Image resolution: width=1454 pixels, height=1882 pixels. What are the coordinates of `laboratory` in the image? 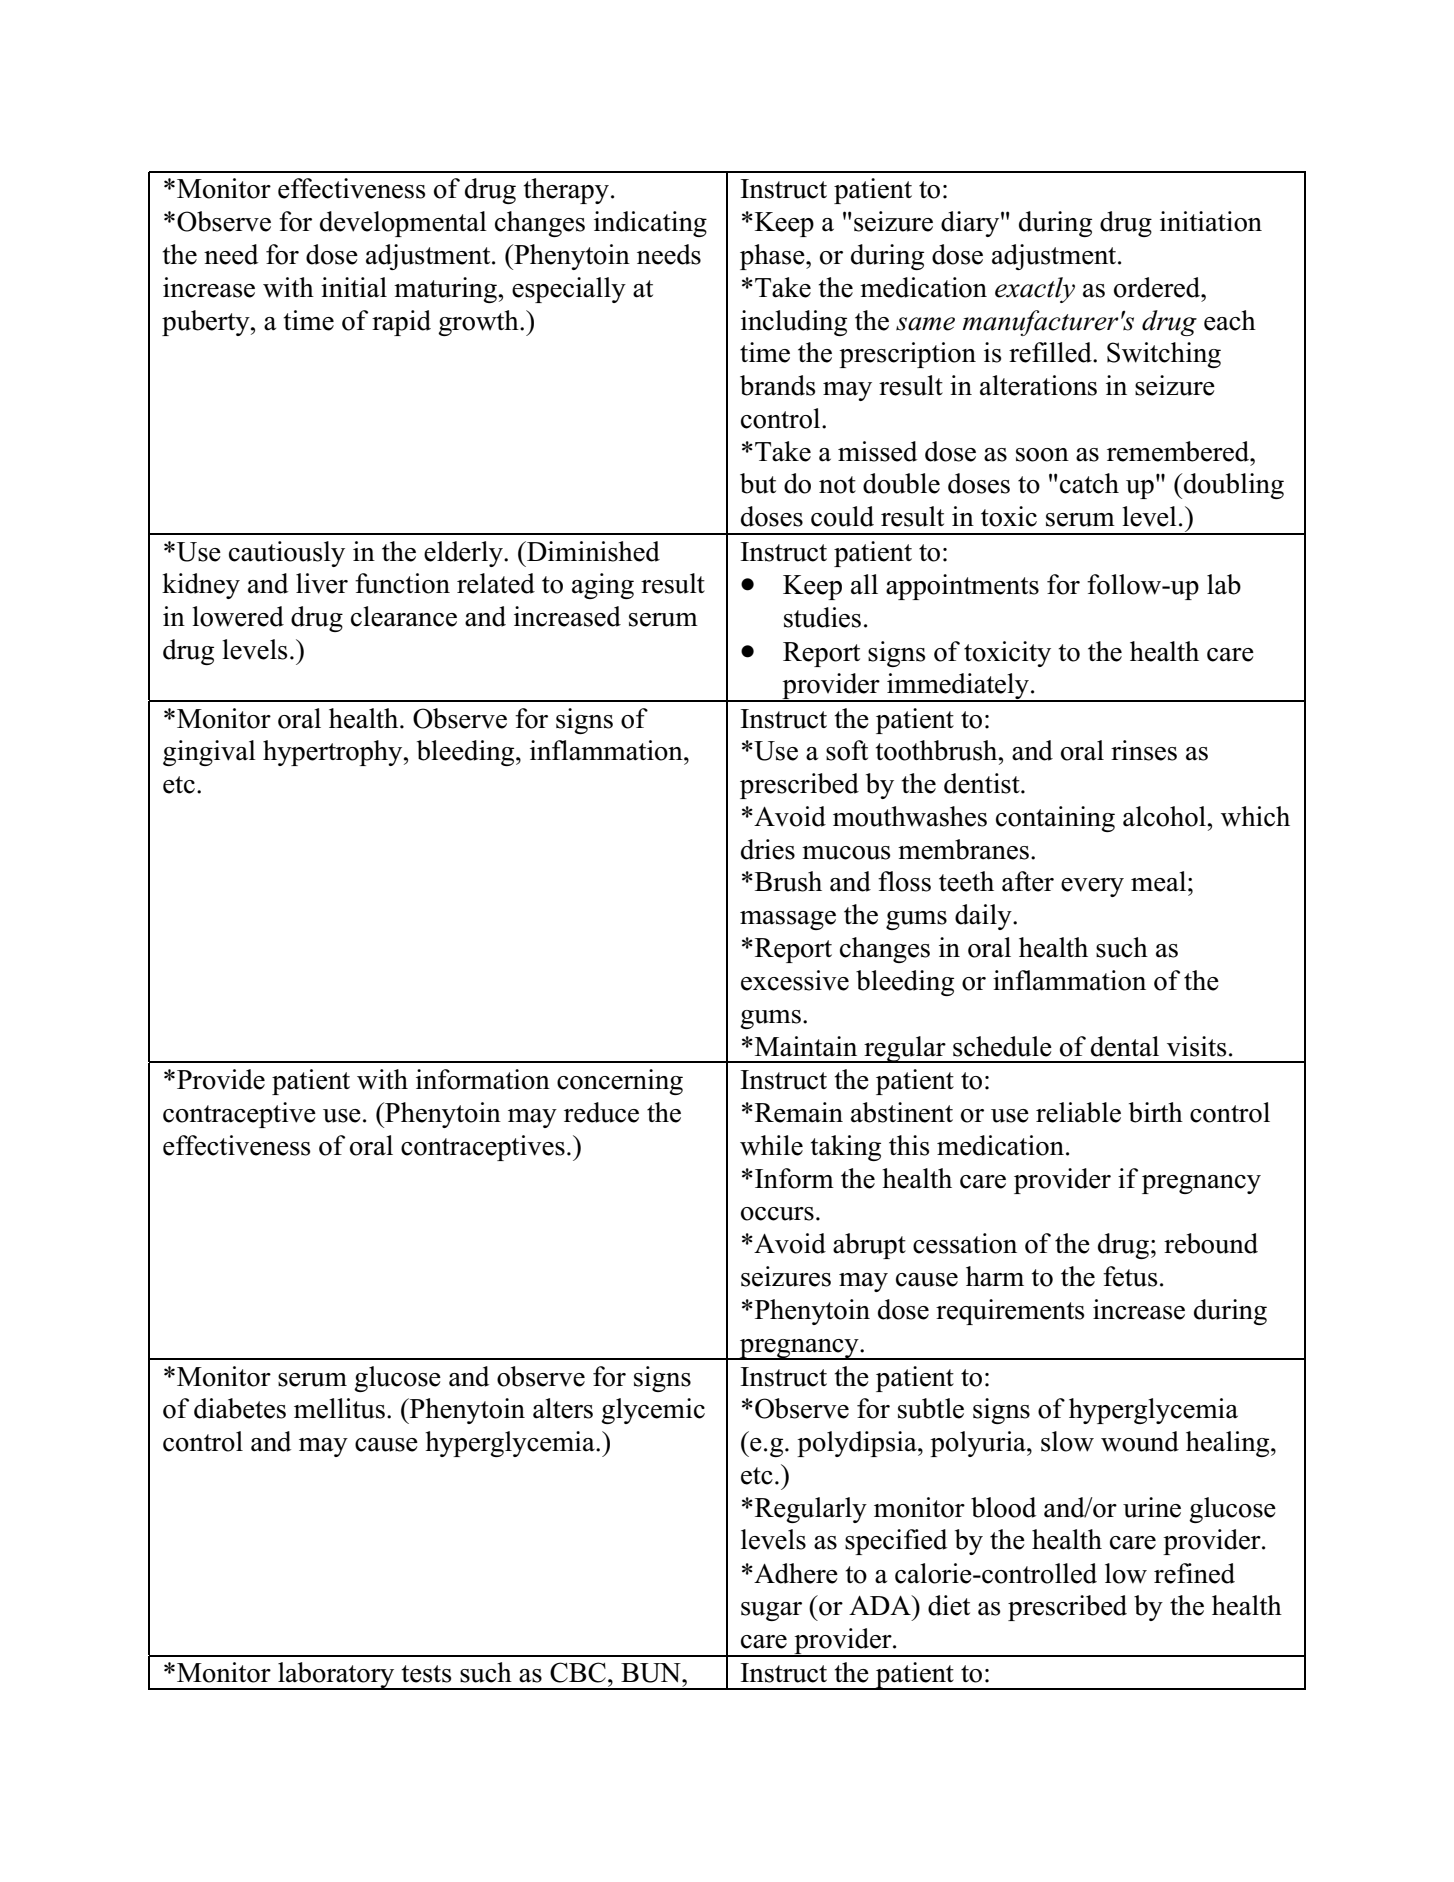 It's located at (336, 1676).
